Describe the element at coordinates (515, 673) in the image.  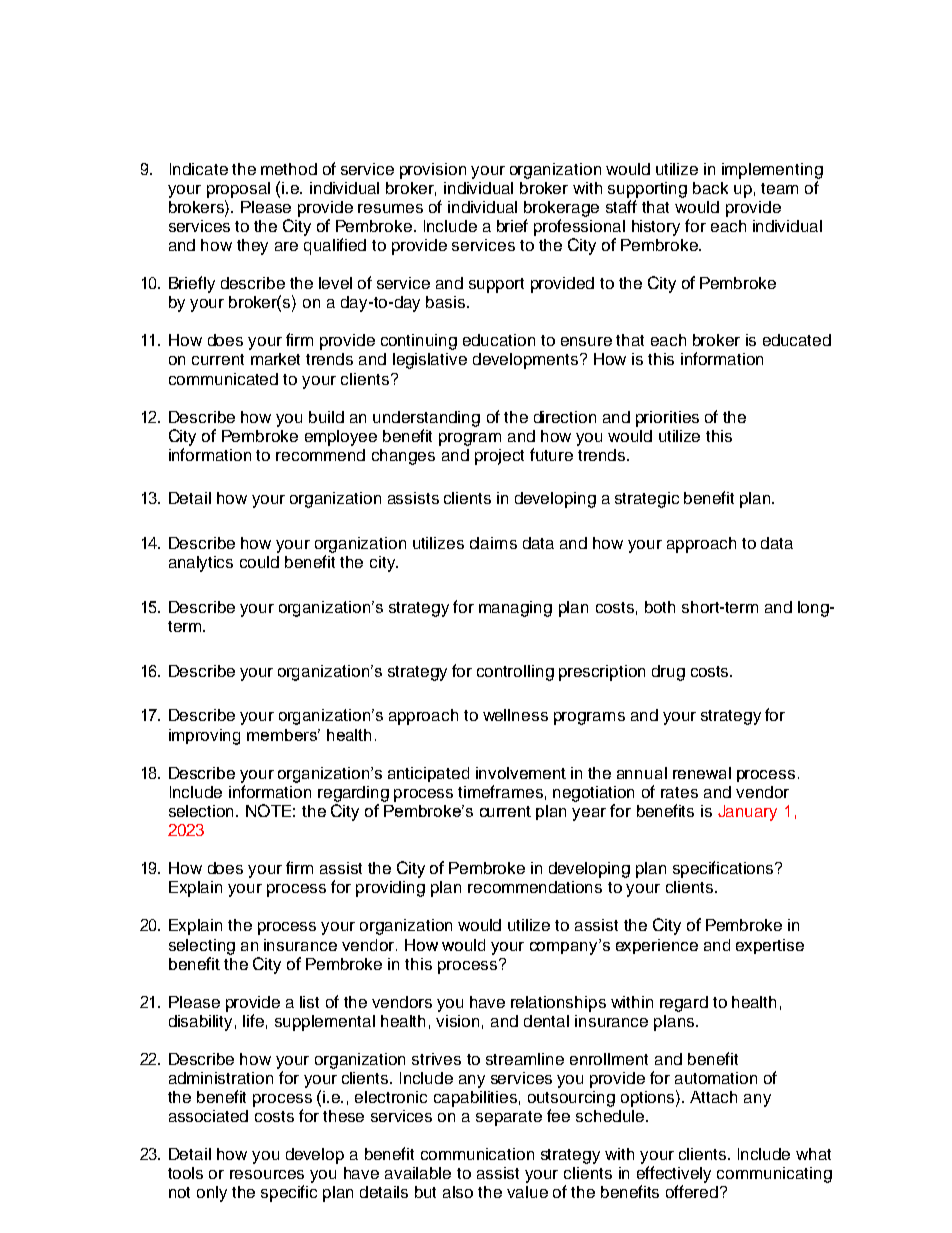
I see `controlling` at that location.
